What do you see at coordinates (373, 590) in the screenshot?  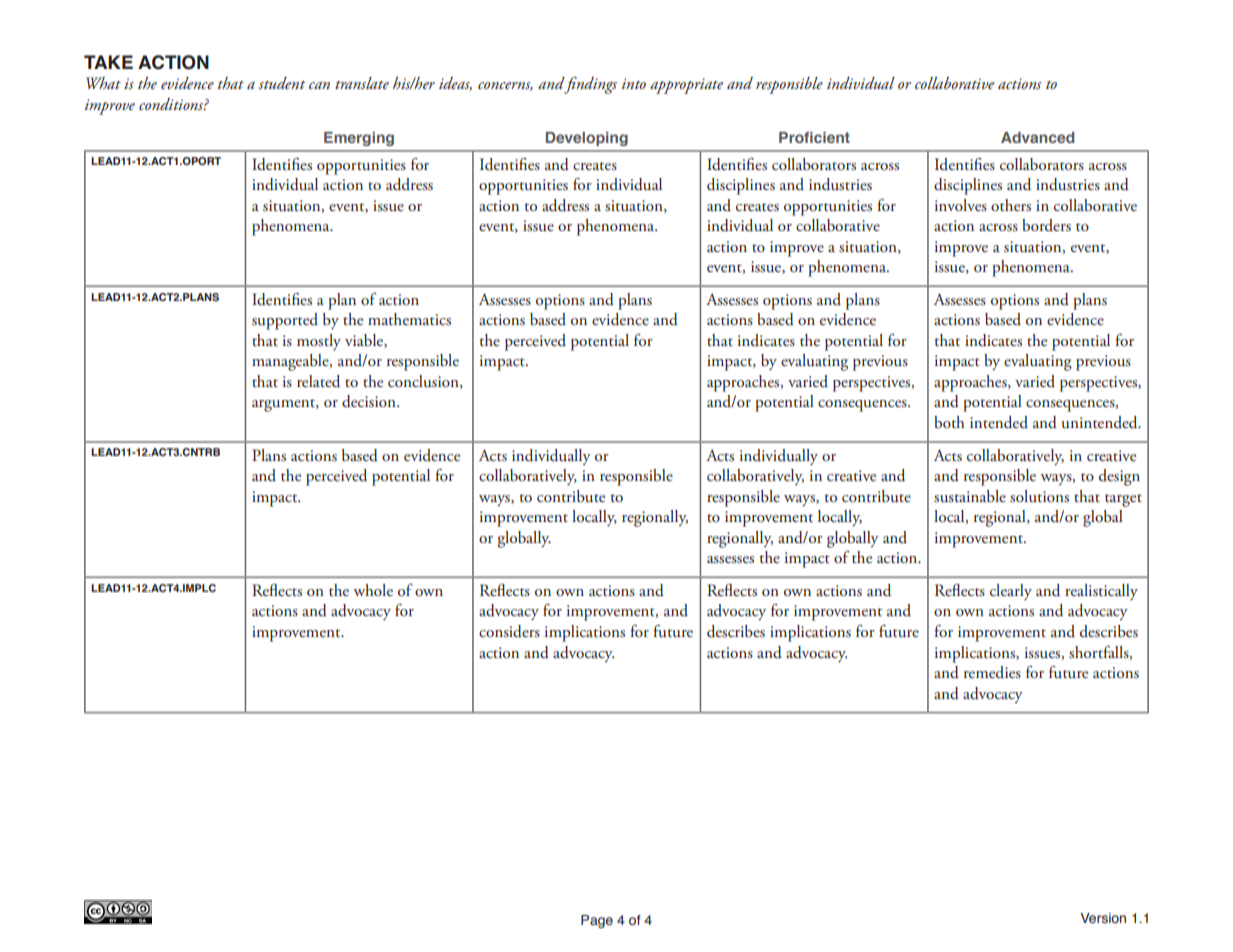 I see `whole` at bounding box center [373, 590].
